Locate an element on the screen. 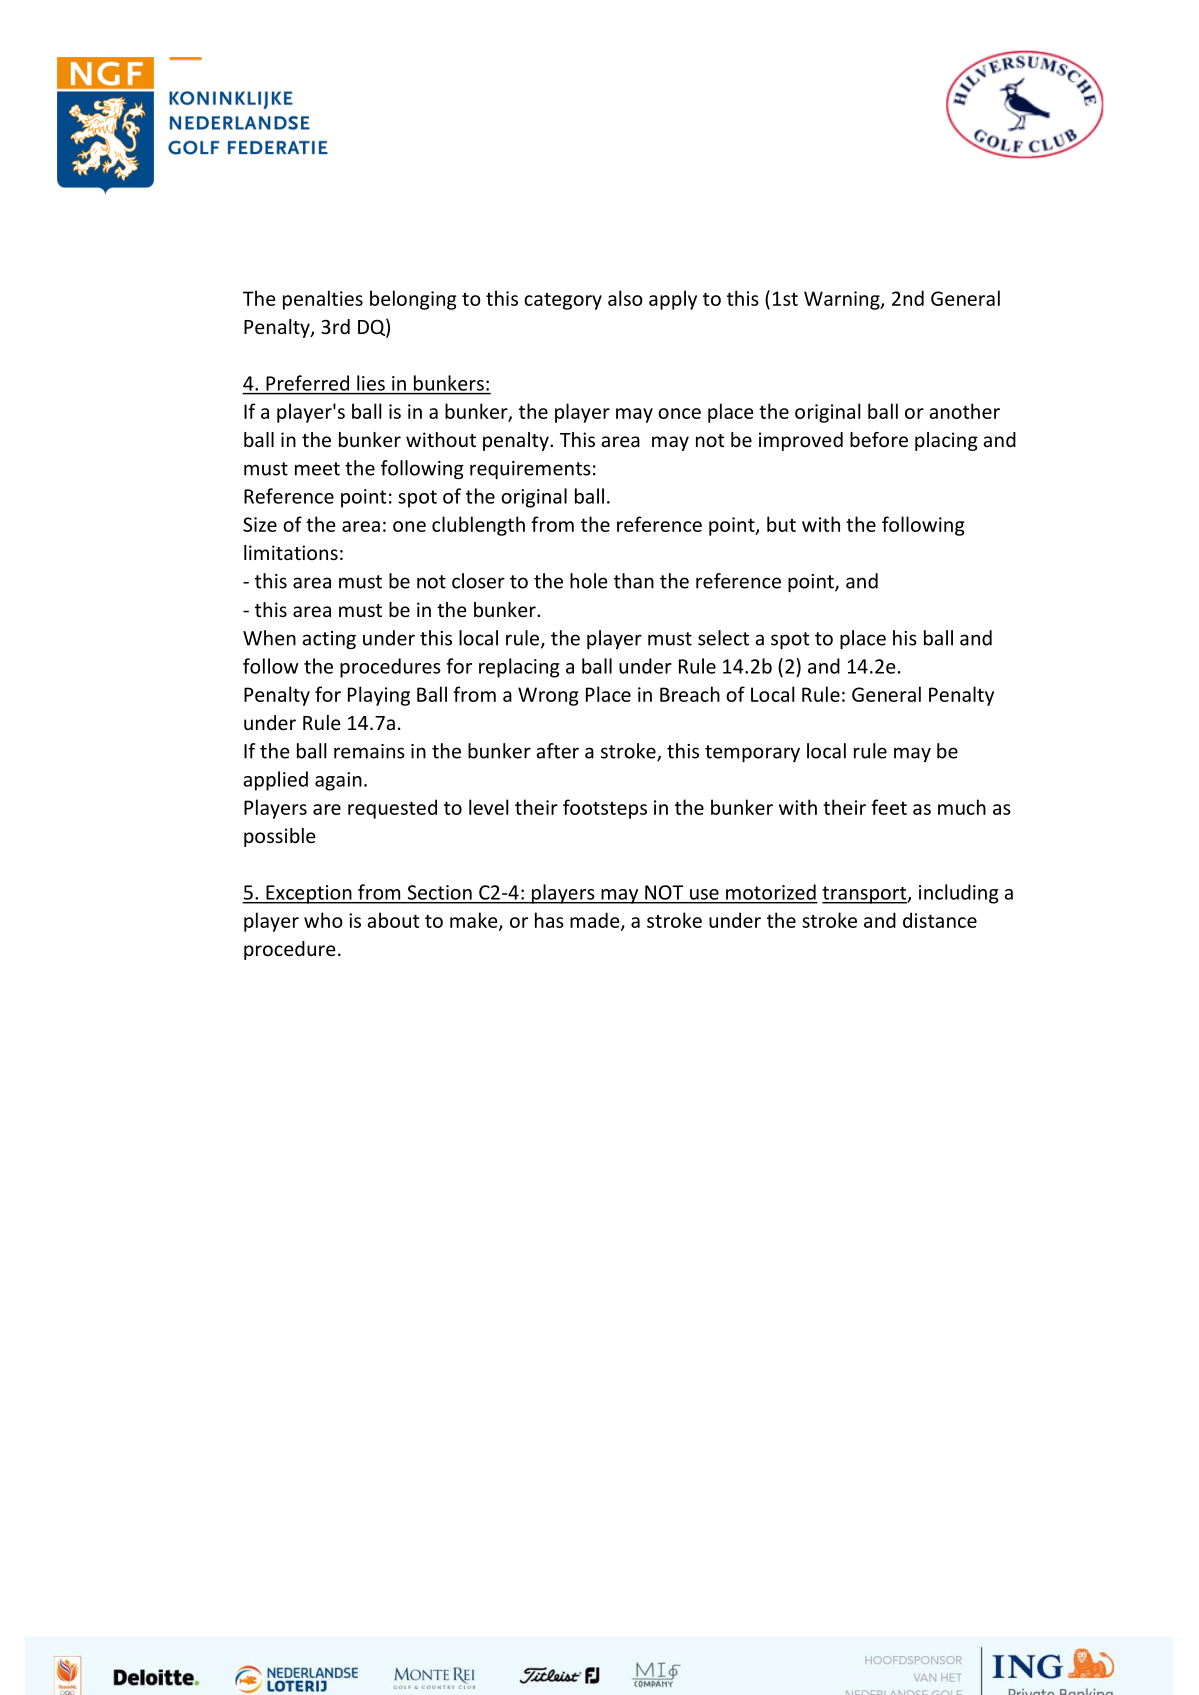 This screenshot has height=1695, width=1199. made is located at coordinates (596, 921).
